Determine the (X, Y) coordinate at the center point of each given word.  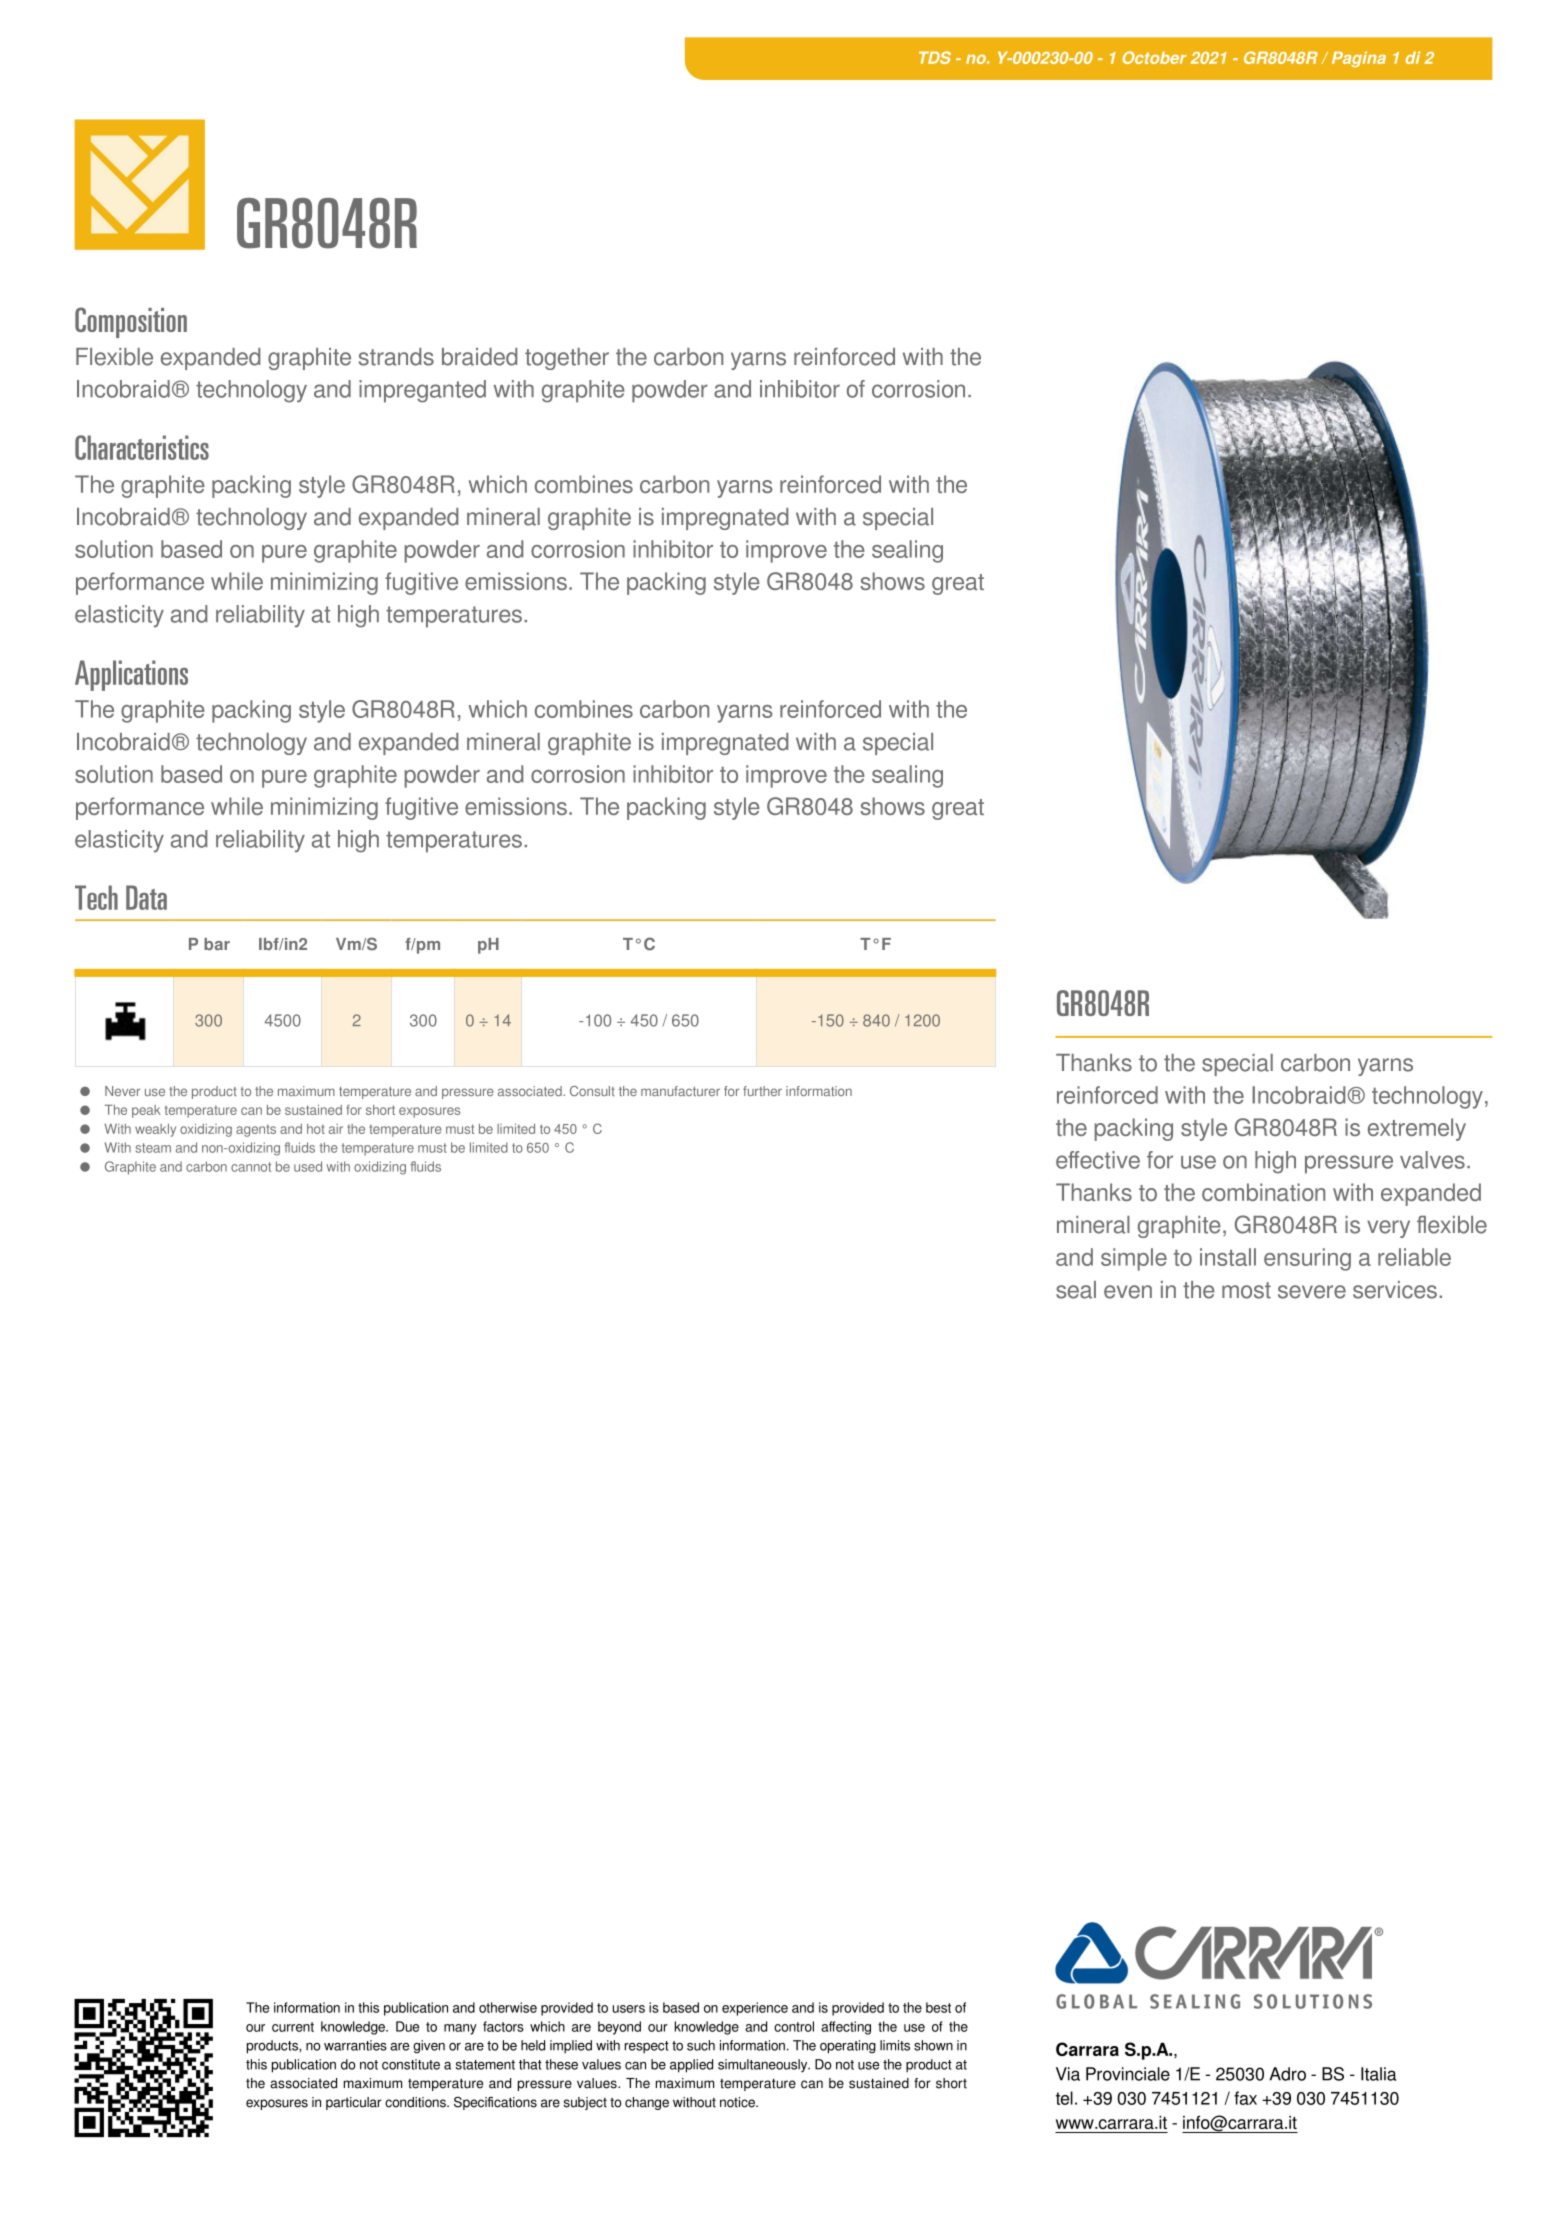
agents (256, 1130)
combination (1263, 1192)
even (1128, 1292)
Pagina (1359, 59)
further (762, 1091)
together (567, 359)
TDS (935, 57)
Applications (131, 675)
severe (1312, 1292)
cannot (251, 1167)
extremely (1417, 1129)
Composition (131, 322)
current (293, 2027)
